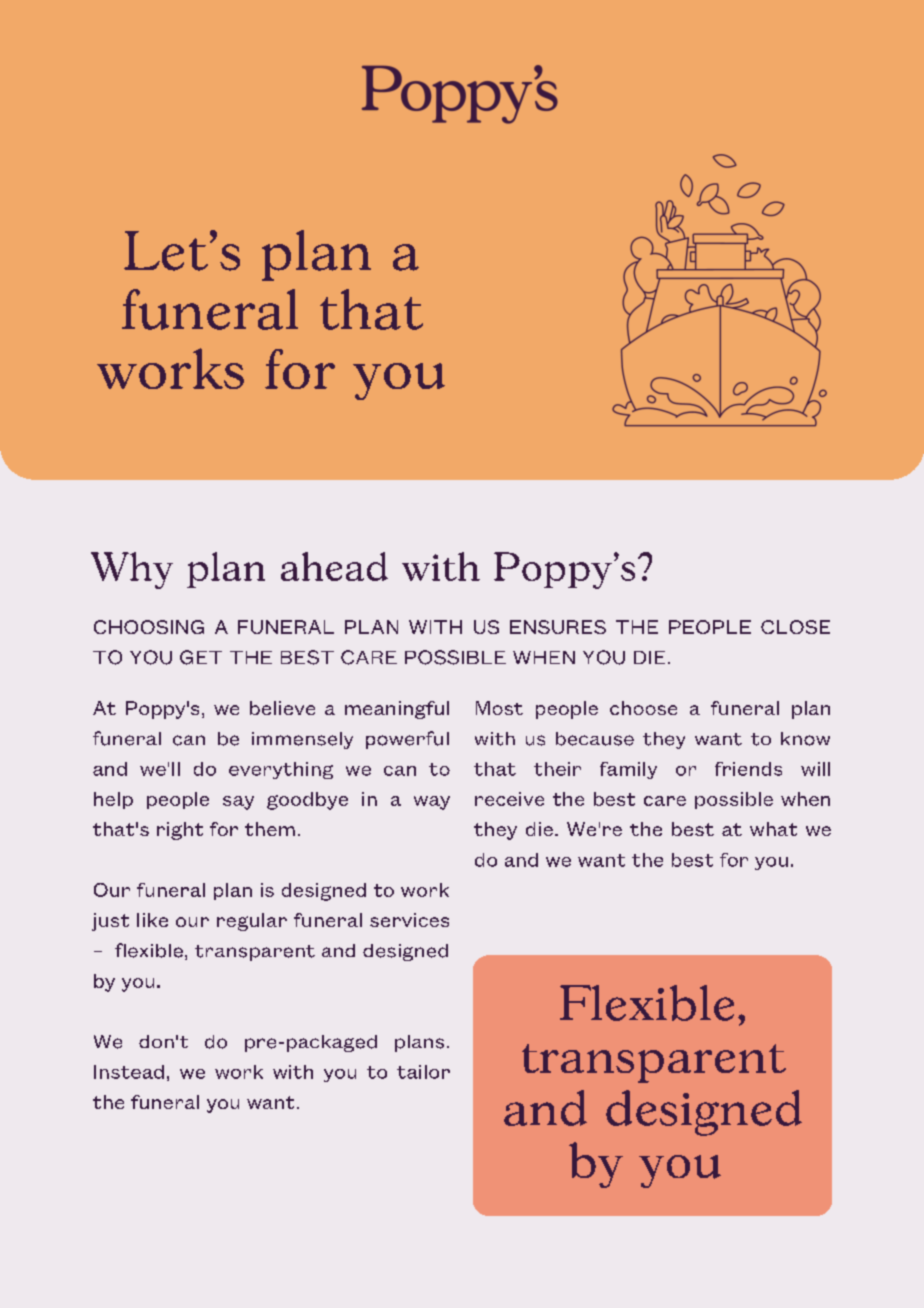 This page has width=924, height=1308. I want to click on tailor, so click(423, 1072).
